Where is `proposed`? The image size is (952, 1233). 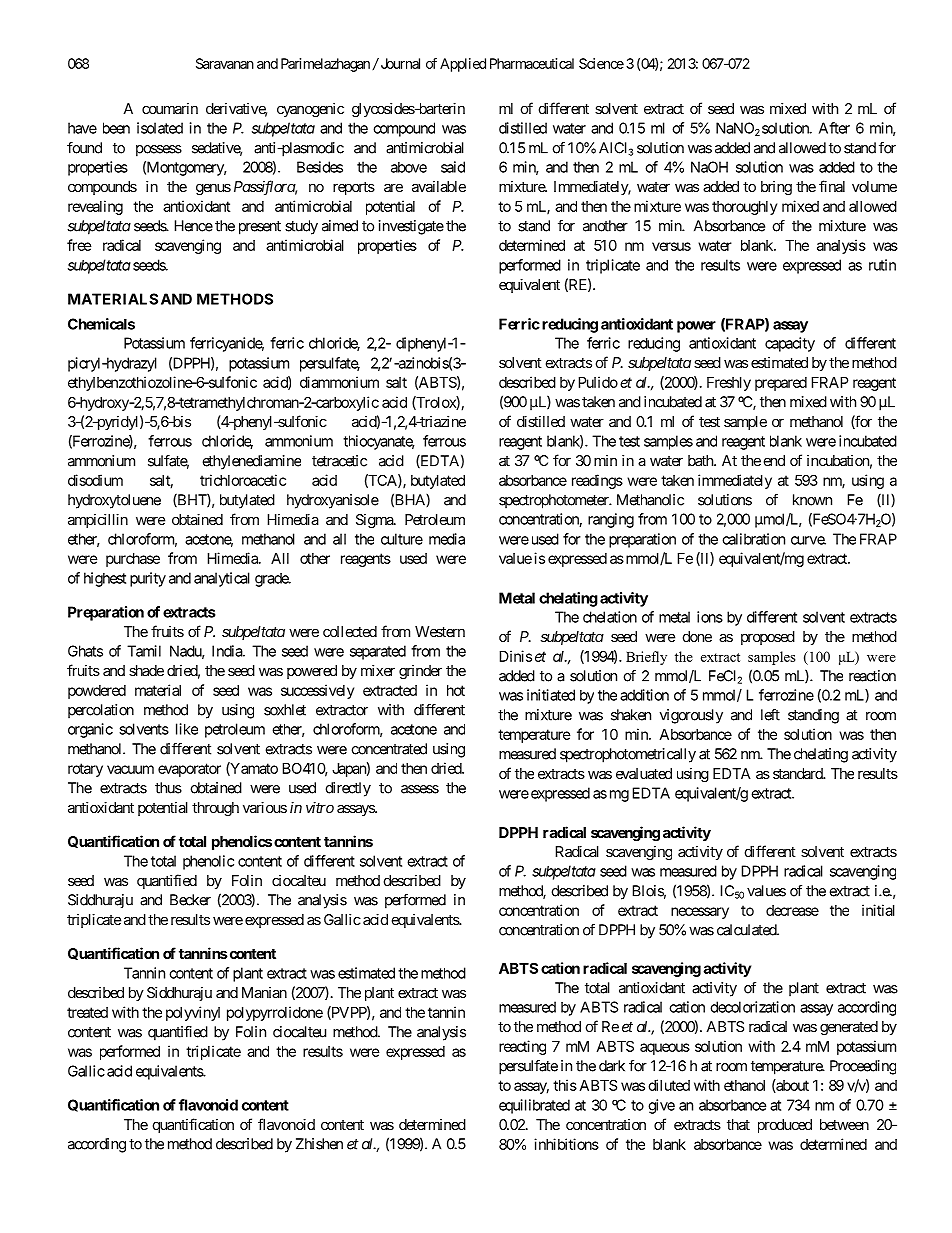 proposed is located at coordinates (768, 638).
